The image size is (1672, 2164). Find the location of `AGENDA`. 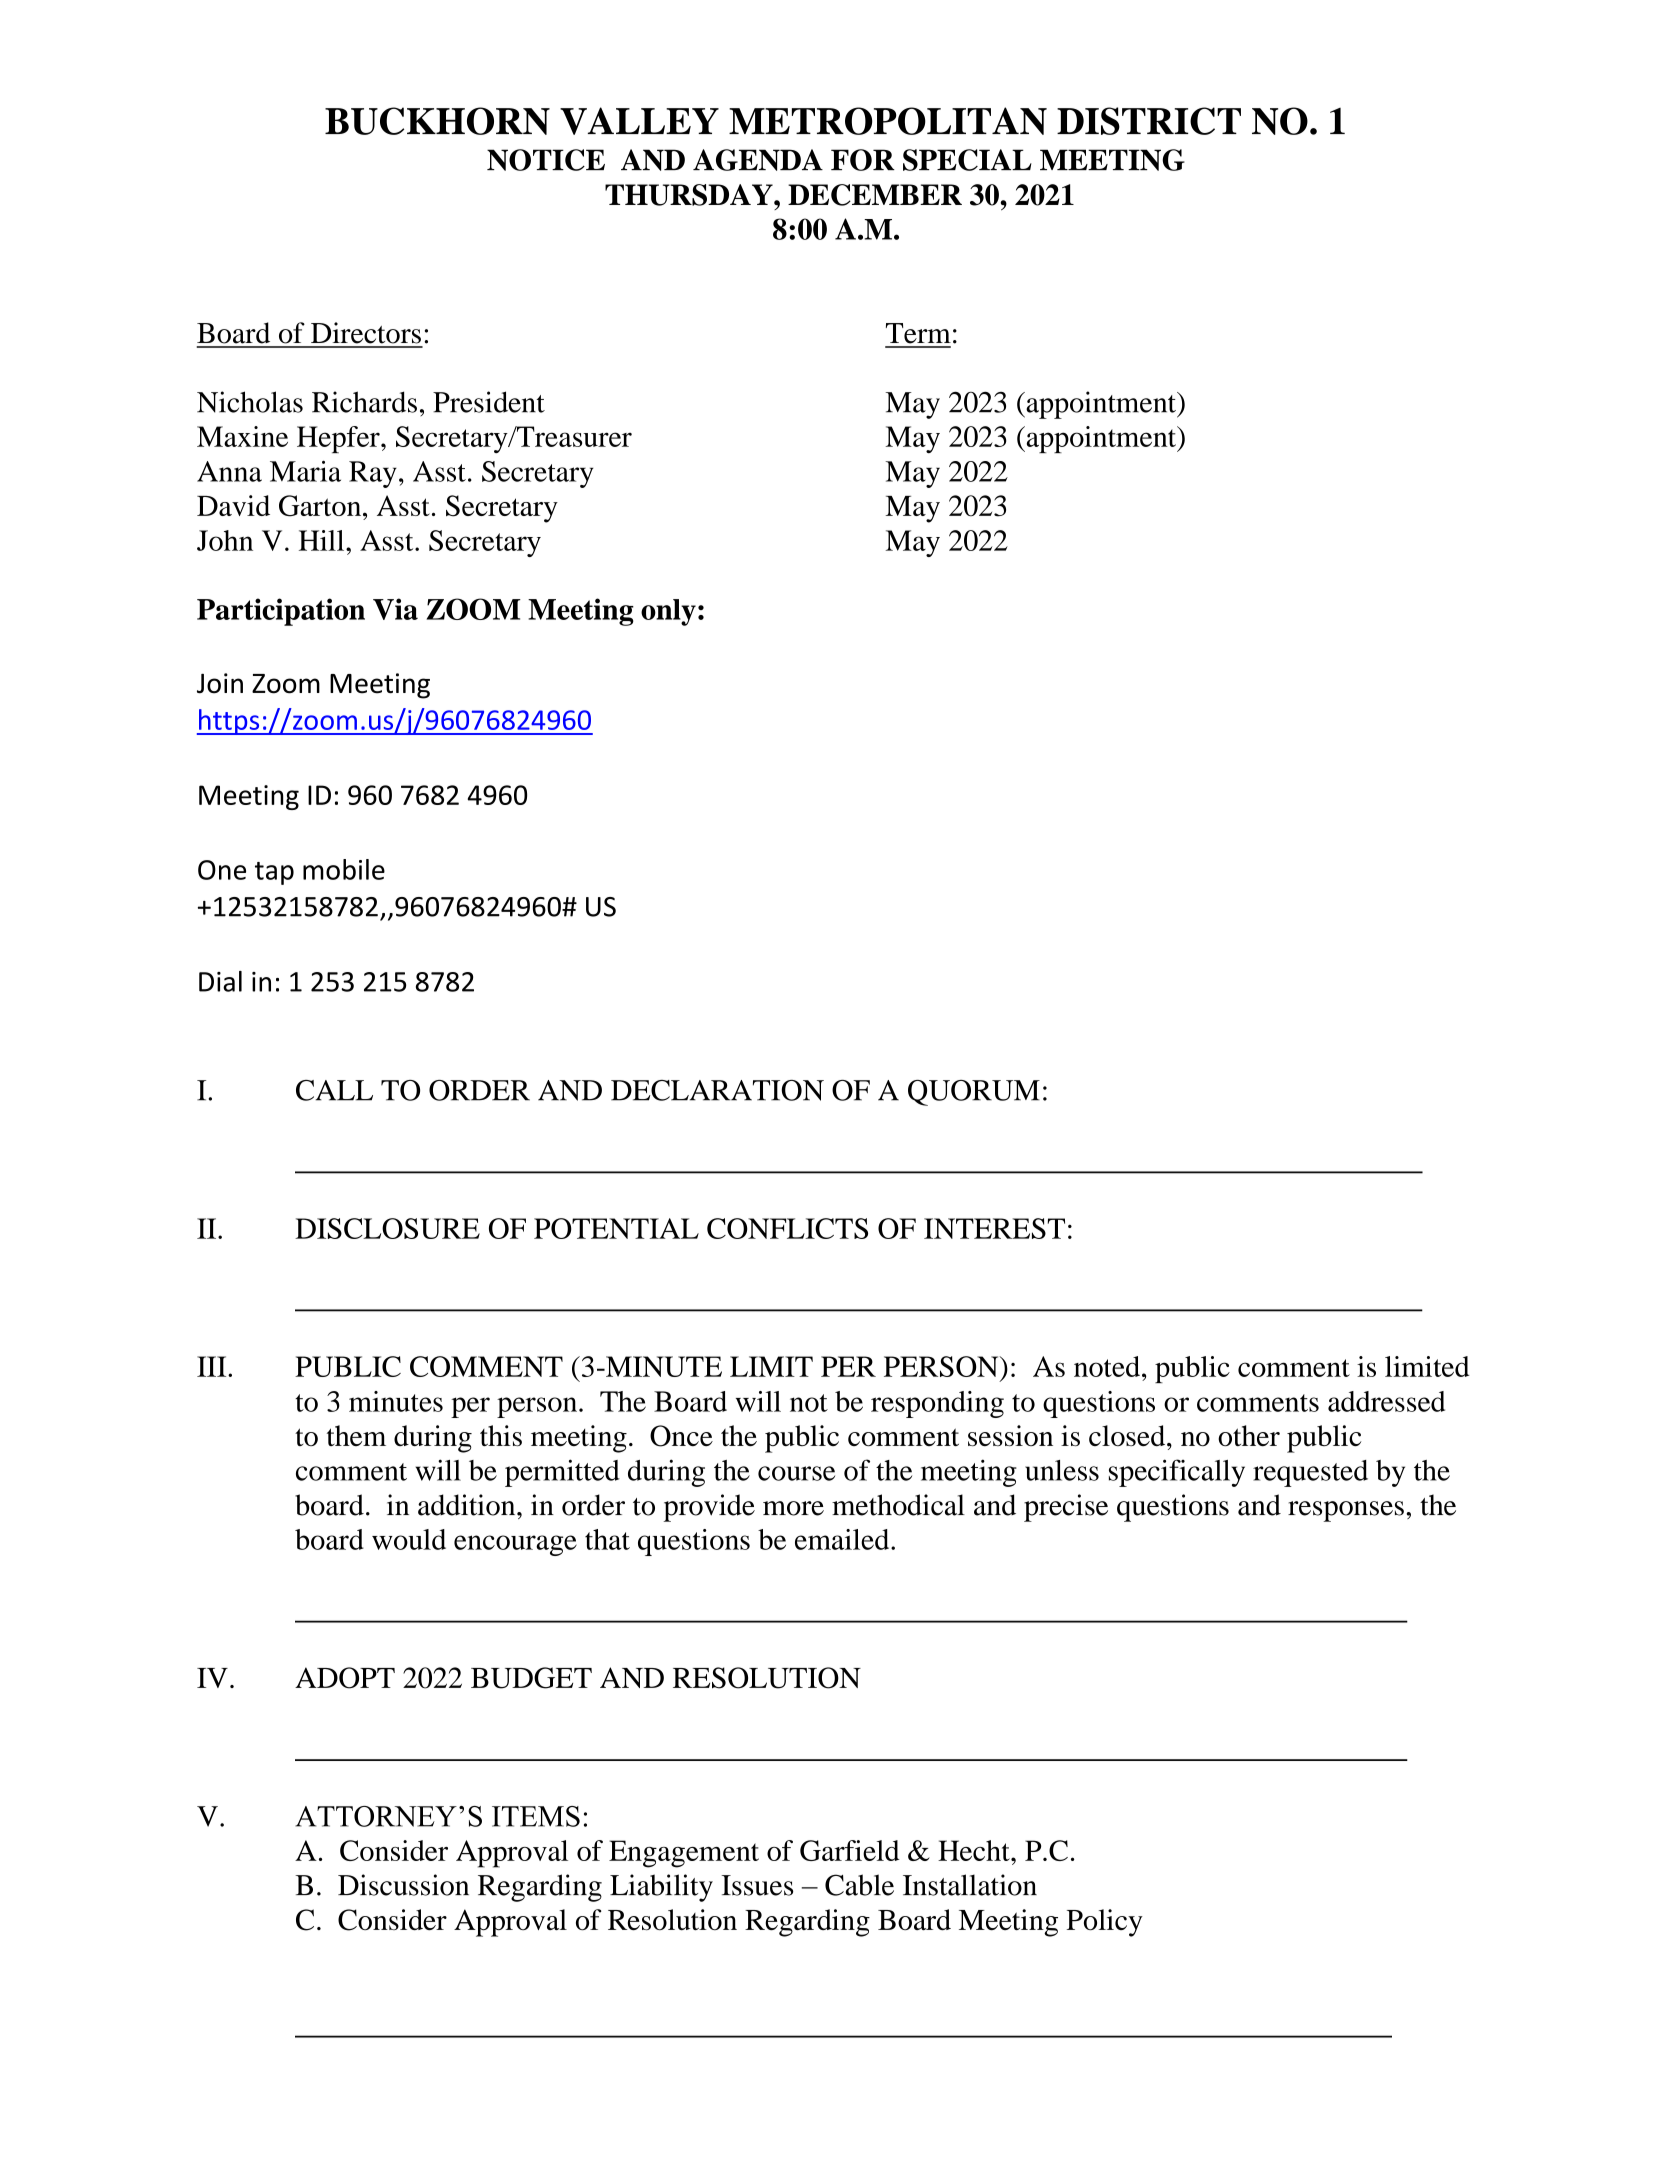

AGENDA is located at coordinates (758, 160).
